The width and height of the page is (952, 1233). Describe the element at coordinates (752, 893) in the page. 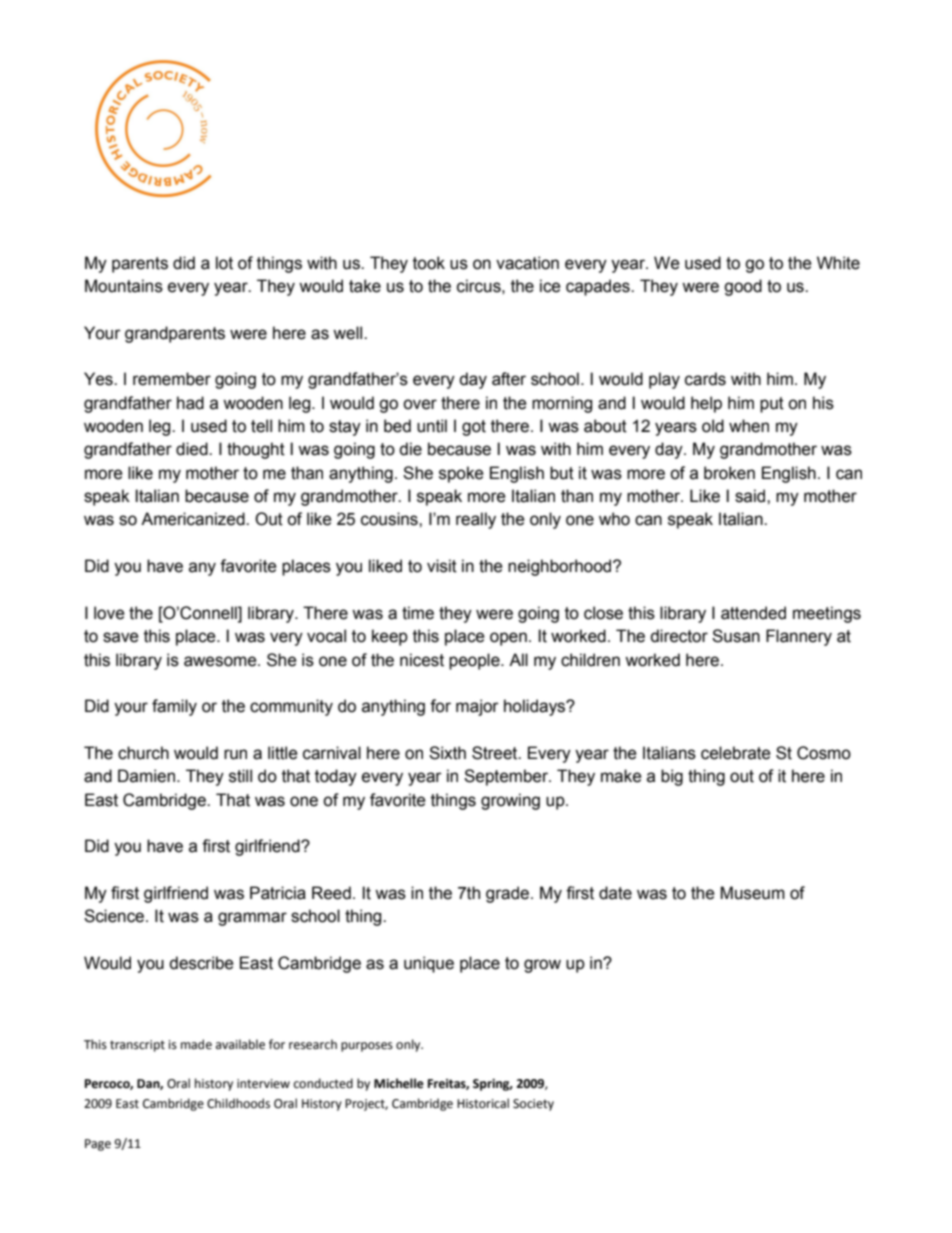

I see `Museum` at that location.
